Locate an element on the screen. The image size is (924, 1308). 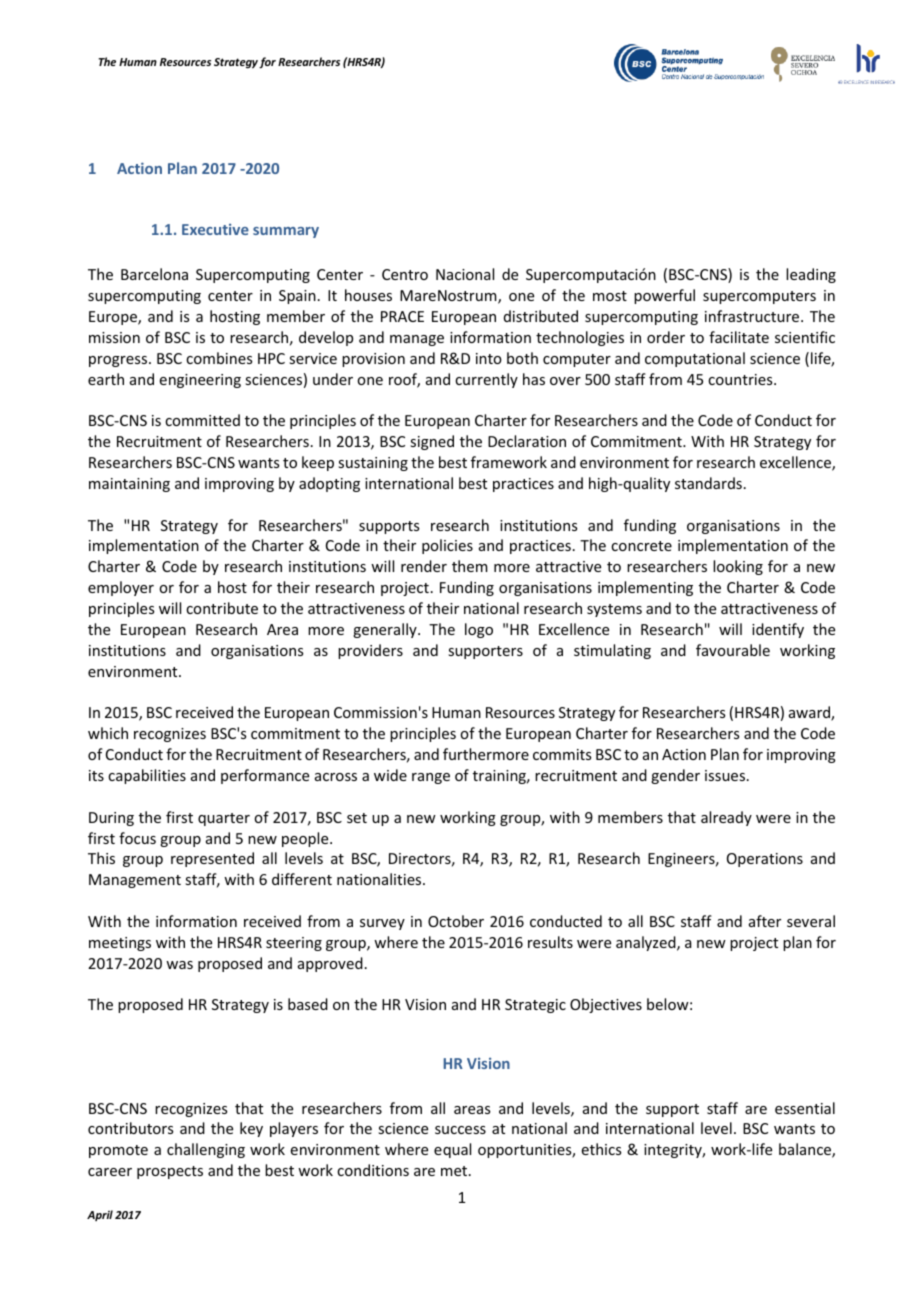
ethics is located at coordinates (601, 1149).
